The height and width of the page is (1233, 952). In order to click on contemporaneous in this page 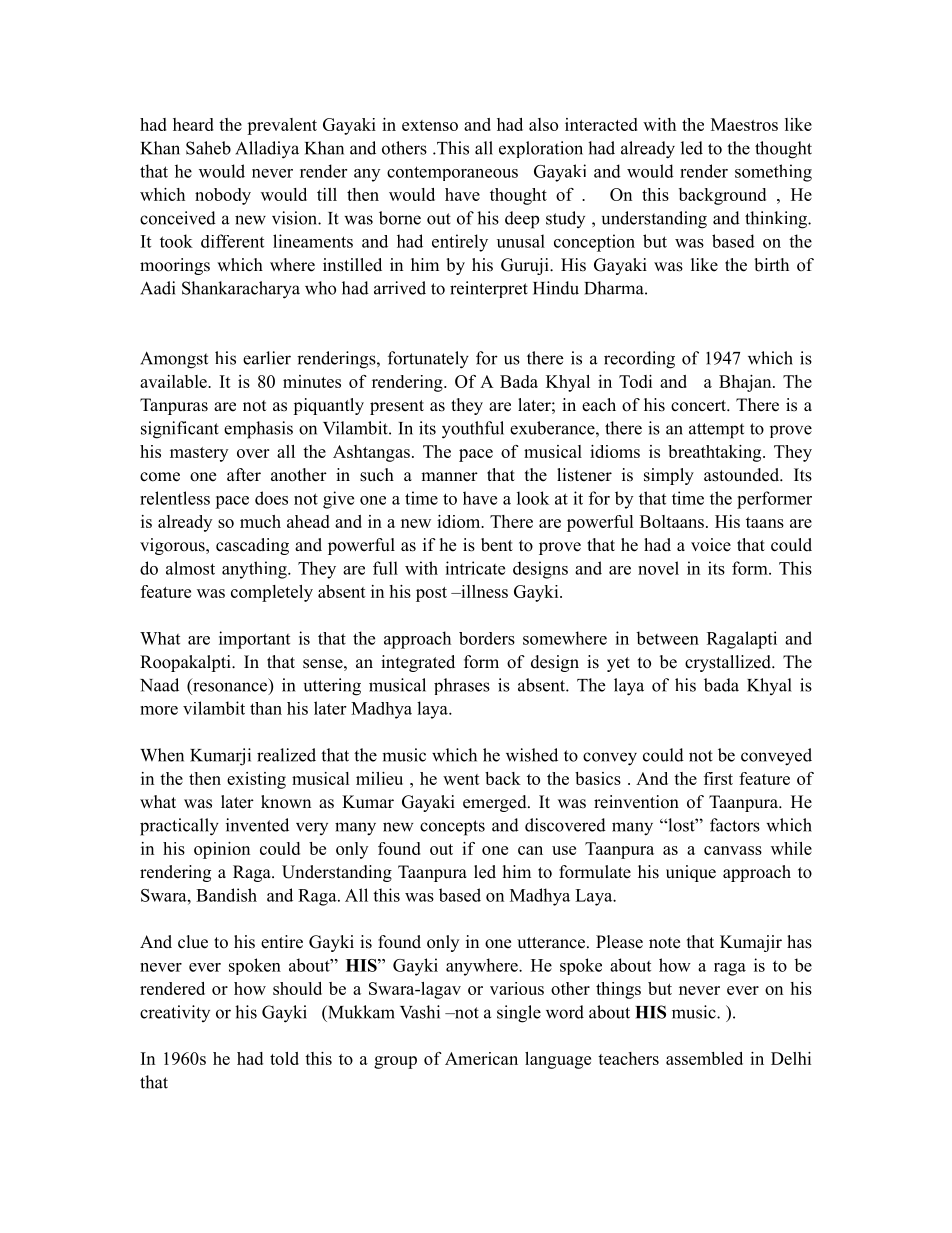, I will do `click(452, 173)`.
